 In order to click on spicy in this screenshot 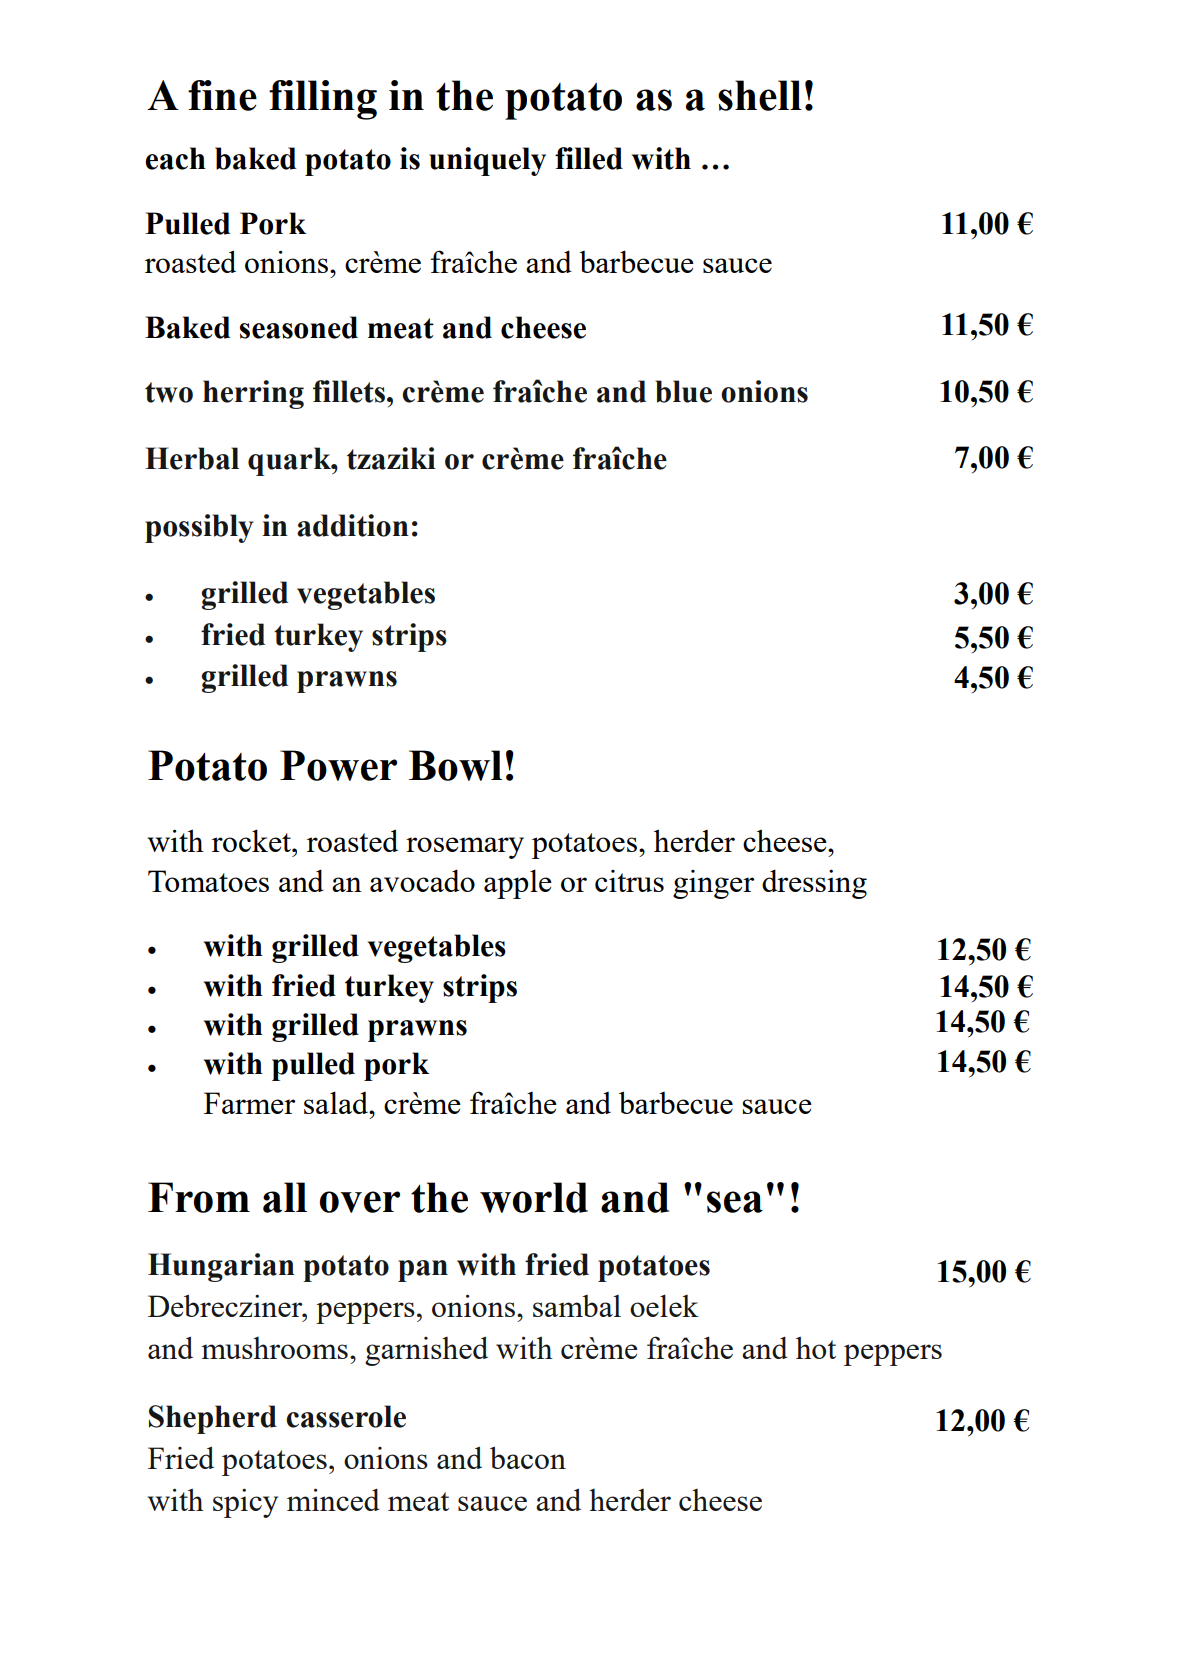, I will do `click(245, 1503)`.
